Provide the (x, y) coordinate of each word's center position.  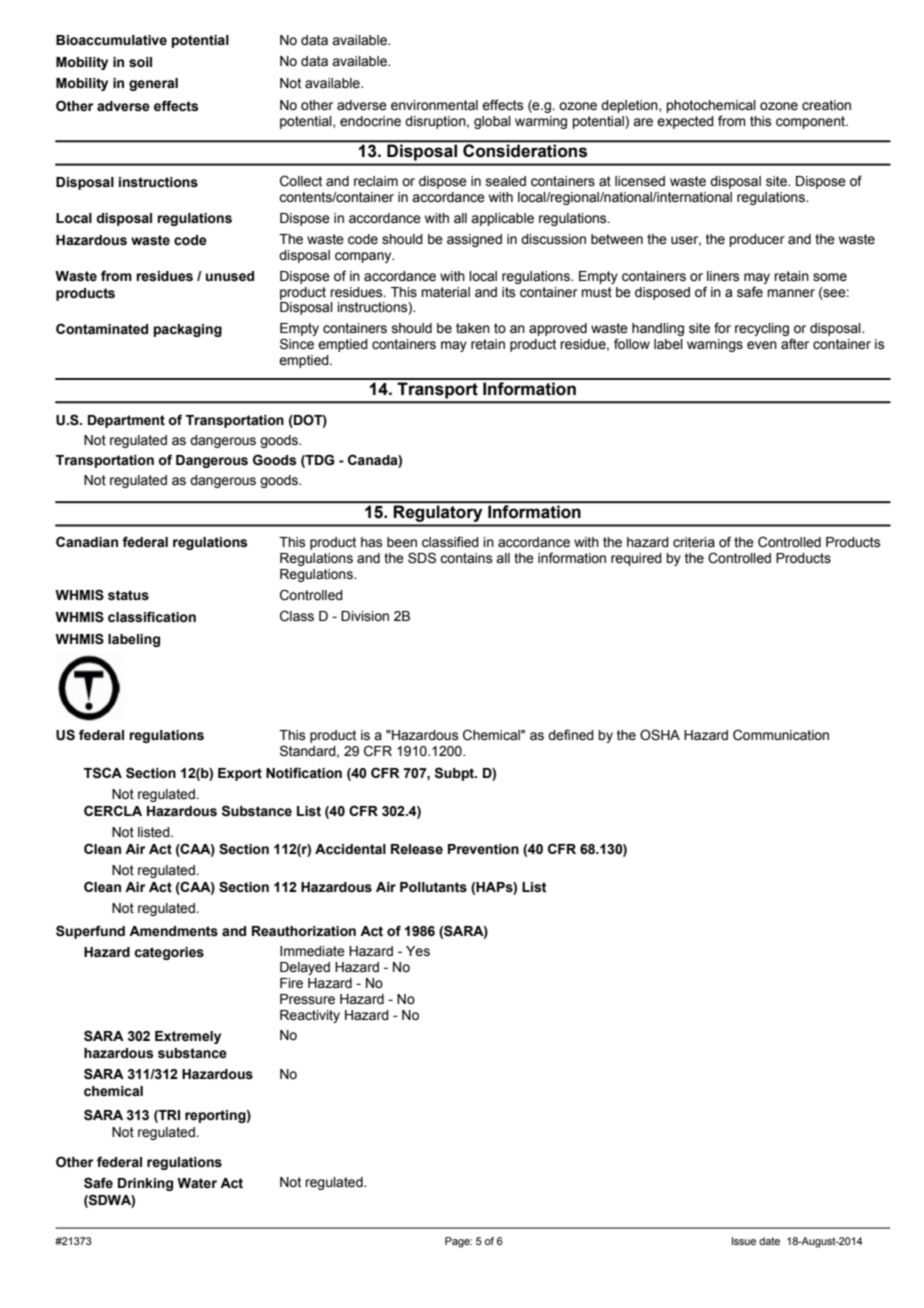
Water (197, 1183)
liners (723, 276)
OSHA (660, 735)
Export (240, 774)
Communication (781, 735)
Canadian (87, 542)
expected (685, 122)
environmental (434, 105)
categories (169, 953)
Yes (418, 951)
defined (571, 735)
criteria (694, 542)
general (153, 84)
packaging (188, 330)
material (445, 292)
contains (466, 558)
